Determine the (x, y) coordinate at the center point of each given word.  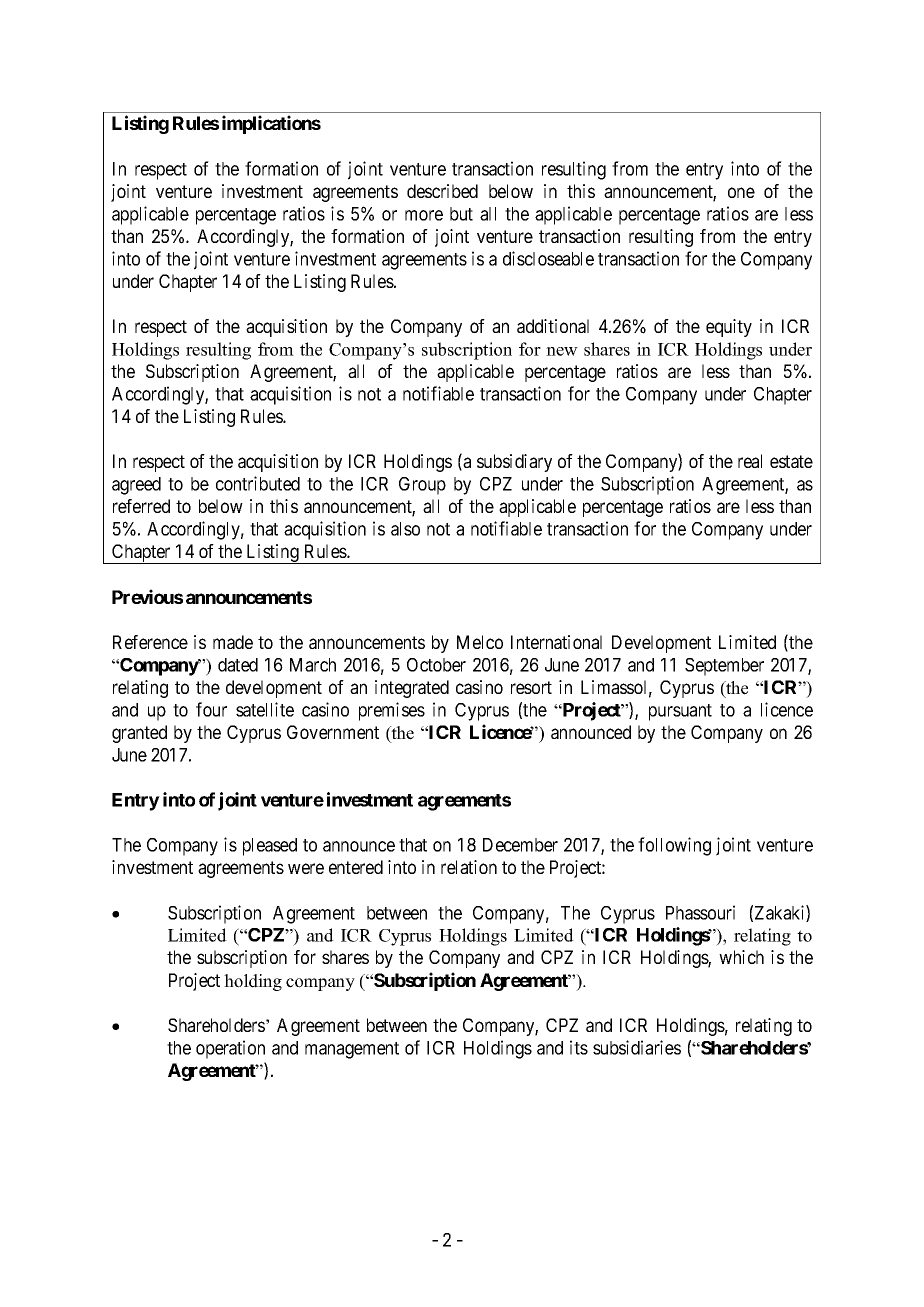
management (352, 1050)
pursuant (680, 712)
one (741, 192)
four (211, 709)
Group (422, 486)
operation (230, 1049)
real (750, 461)
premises (392, 711)
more (424, 215)
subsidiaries (637, 1047)
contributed (258, 483)
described (442, 191)
